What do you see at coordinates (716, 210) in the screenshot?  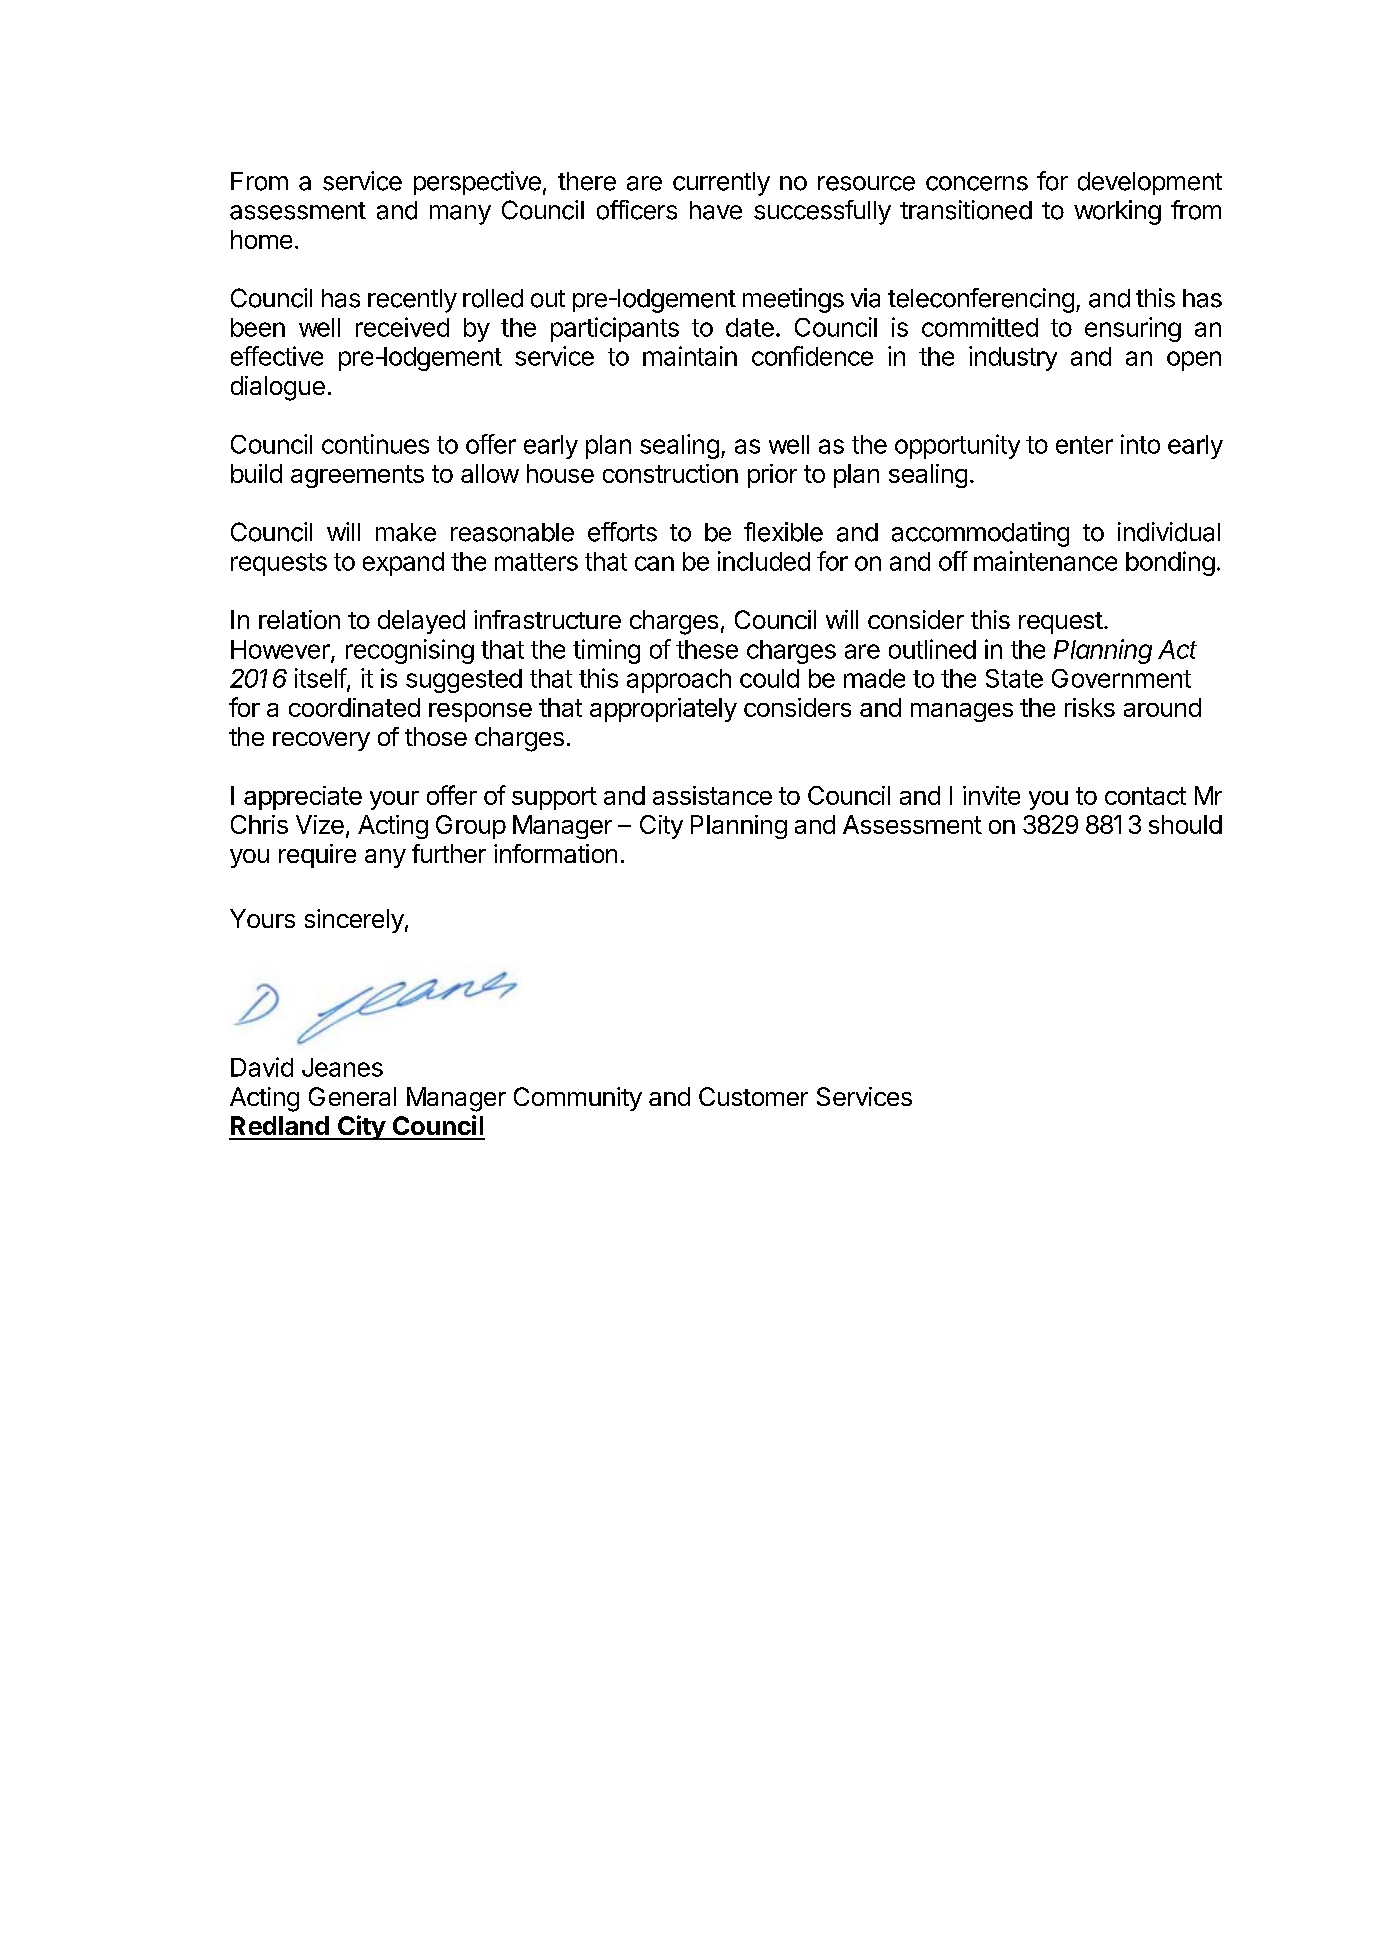 I see `have` at bounding box center [716, 210].
